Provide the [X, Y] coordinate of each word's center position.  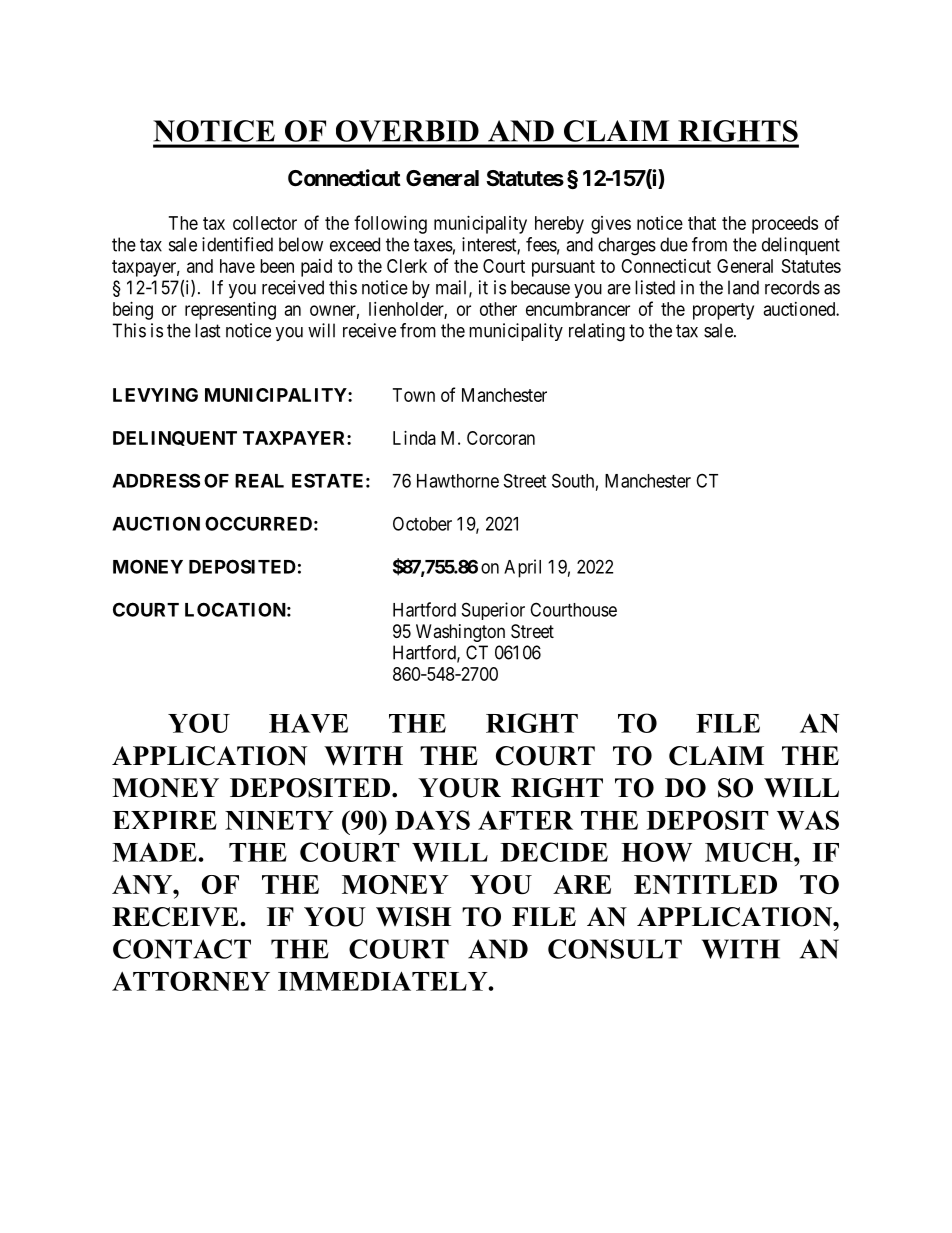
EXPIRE [164, 820]
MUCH [750, 852]
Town [414, 395]
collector [265, 223]
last [208, 330]
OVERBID [407, 131]
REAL [259, 481]
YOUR [459, 788]
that [702, 223]
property [723, 311]
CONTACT [182, 949]
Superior [493, 611]
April [522, 568]
